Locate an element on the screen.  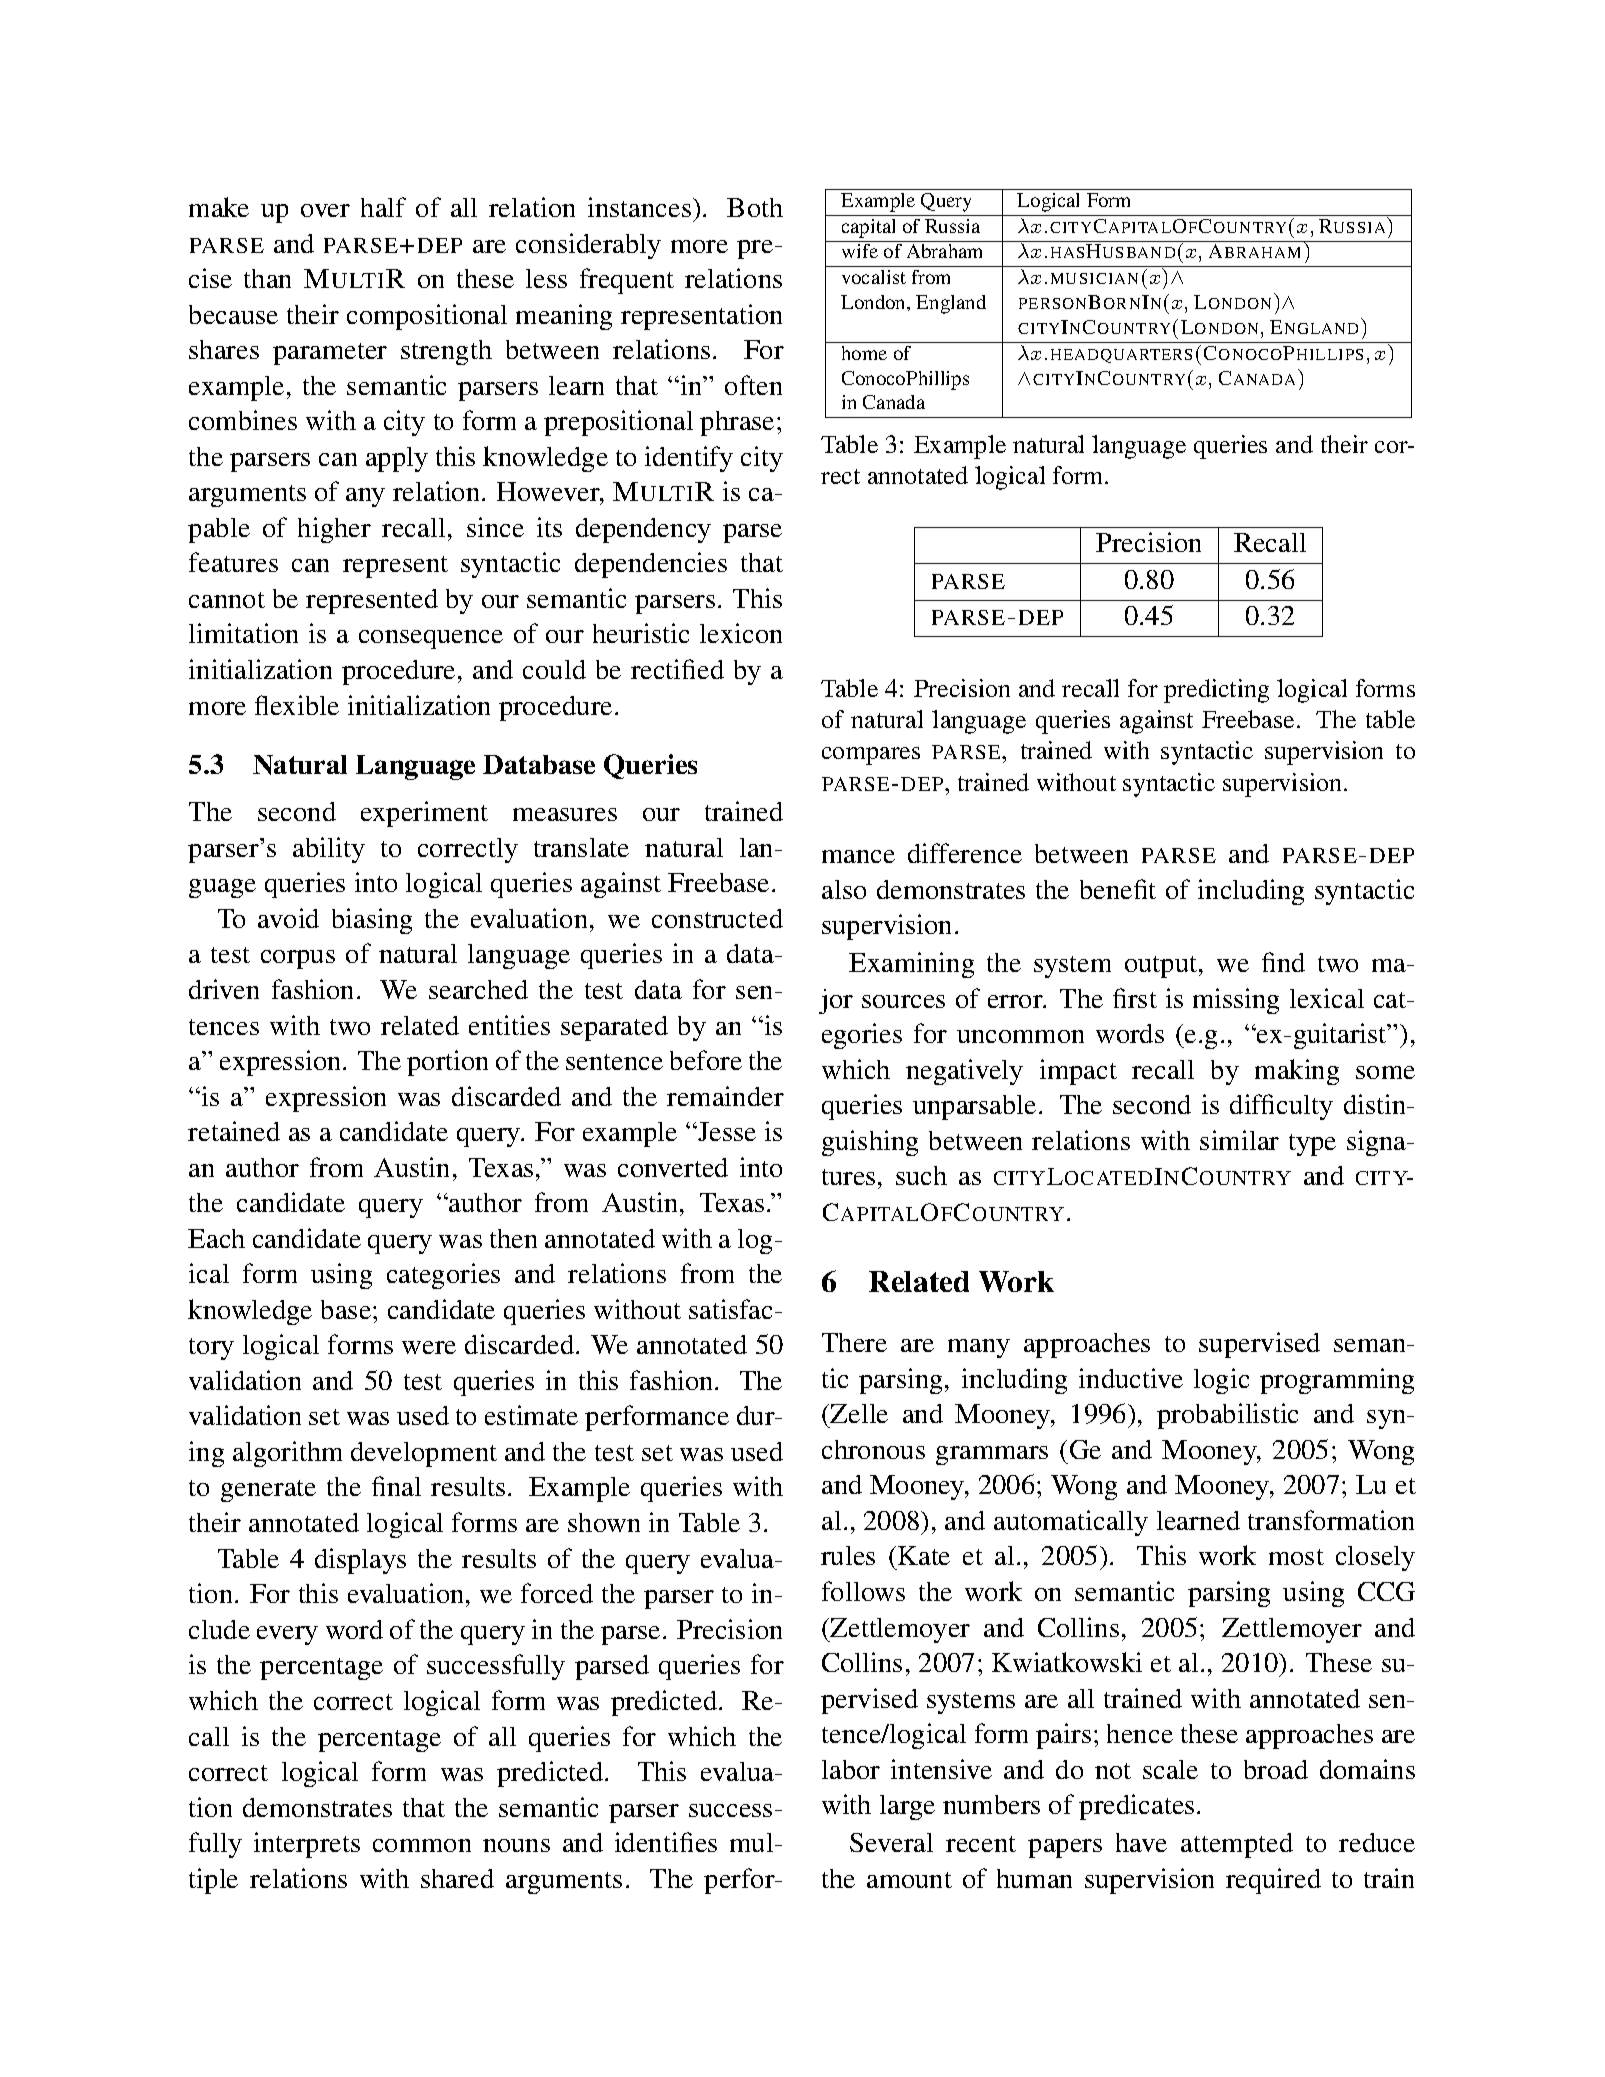
shared is located at coordinates (457, 1878).
